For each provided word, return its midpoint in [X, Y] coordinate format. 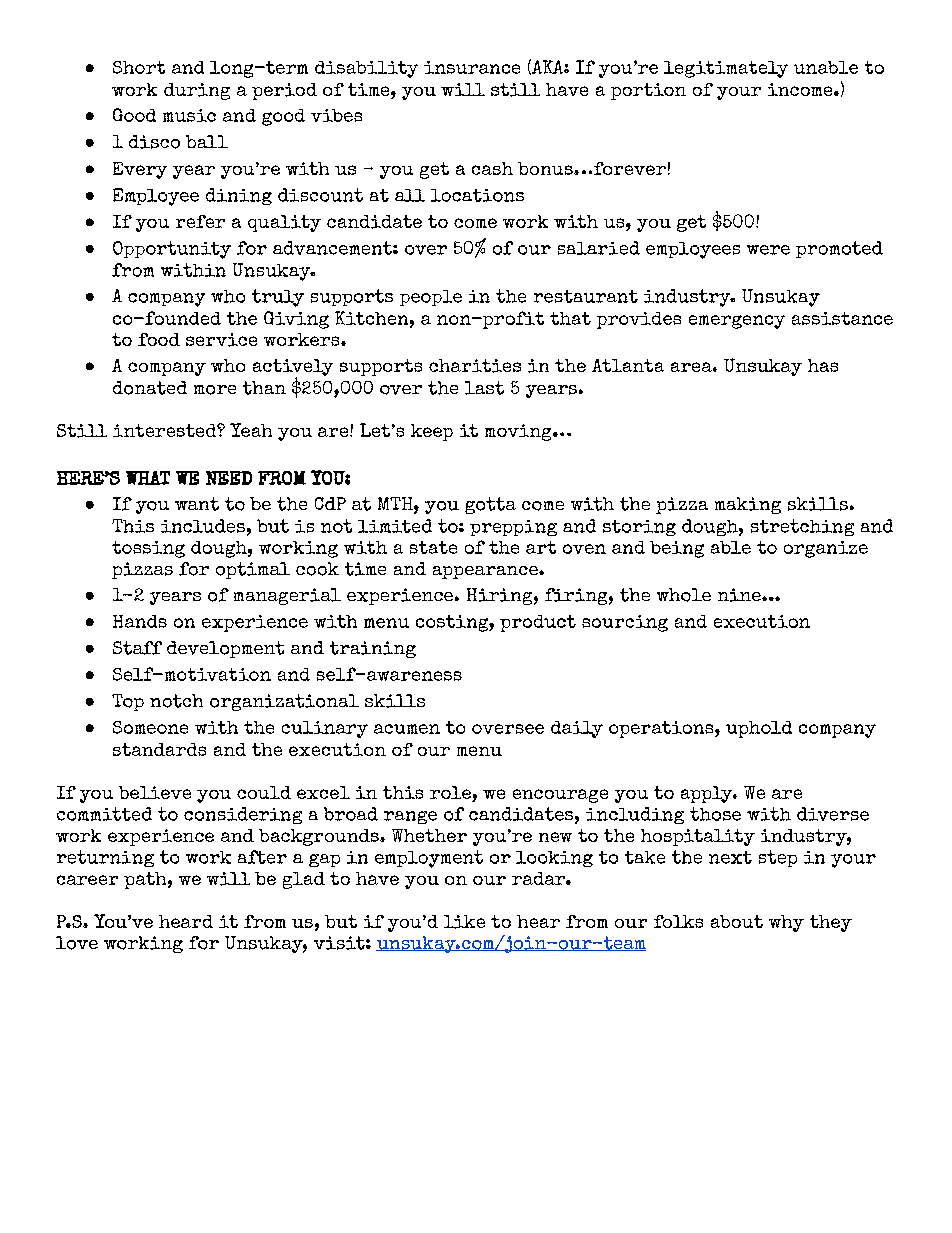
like [464, 922]
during [197, 91]
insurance [472, 67]
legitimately [726, 69]
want [197, 504]
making [748, 505]
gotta [490, 505]
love [77, 943]
